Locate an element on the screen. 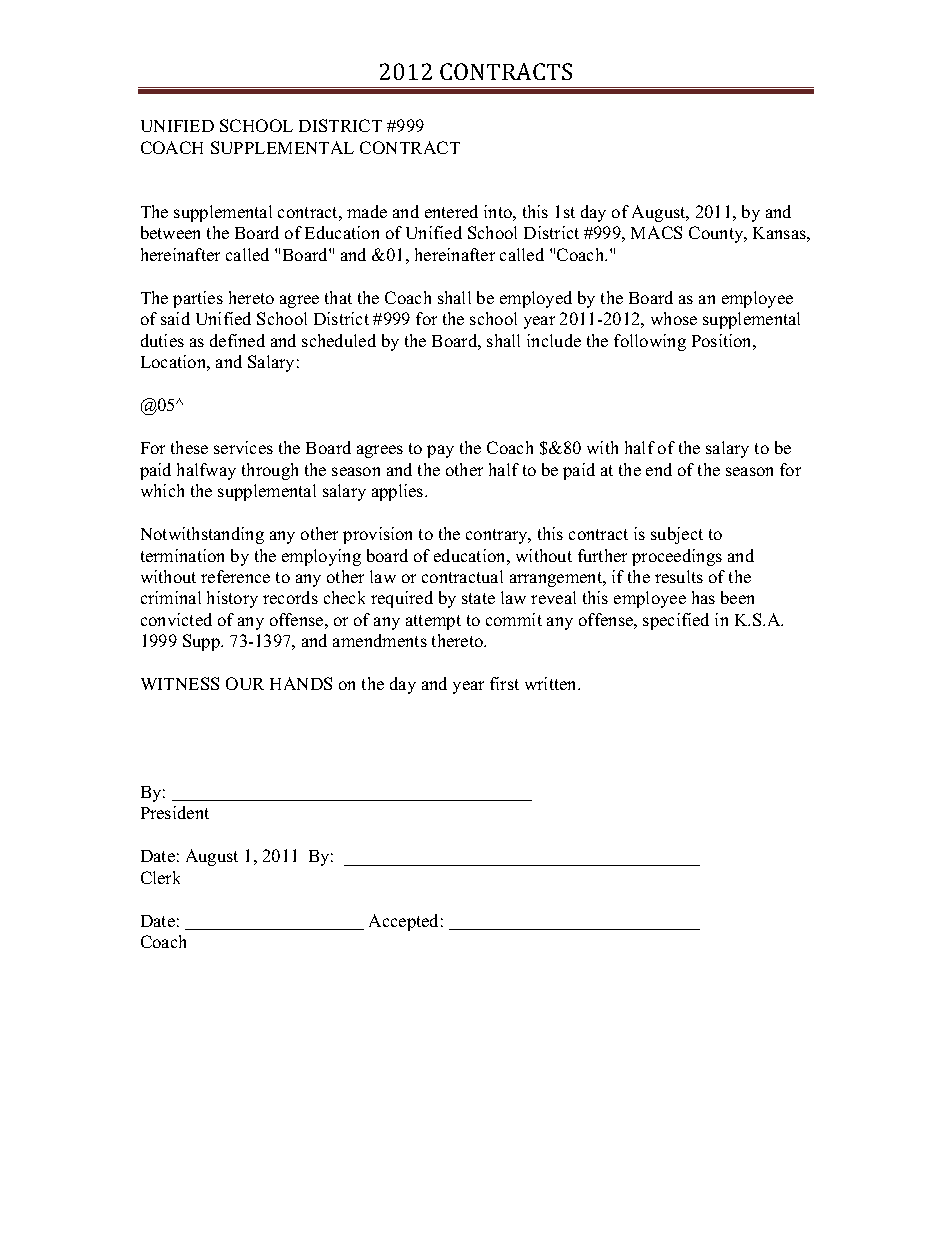 The height and width of the screenshot is (1233, 952). MACS is located at coordinates (656, 232).
